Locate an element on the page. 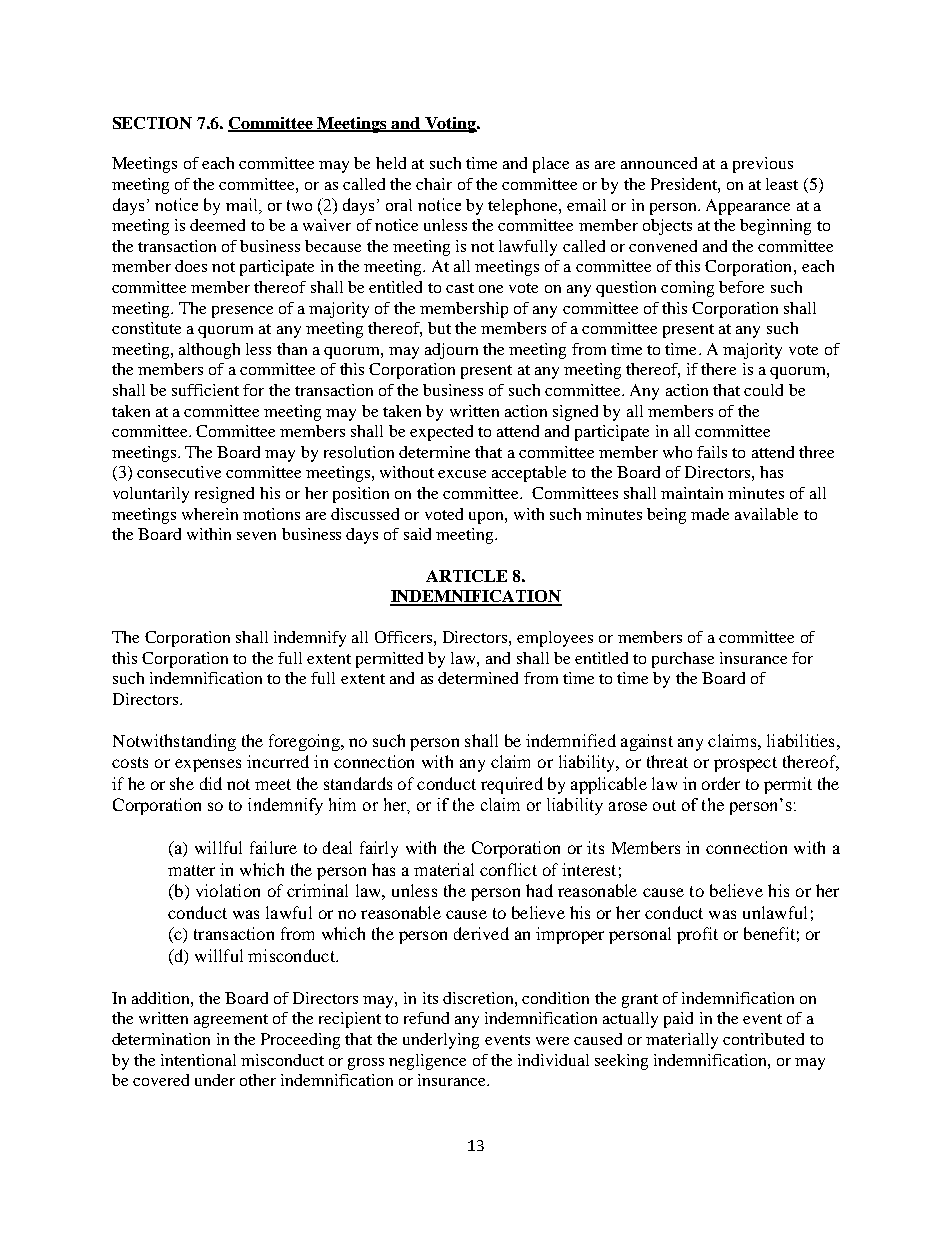  SECTION is located at coordinates (152, 123).
